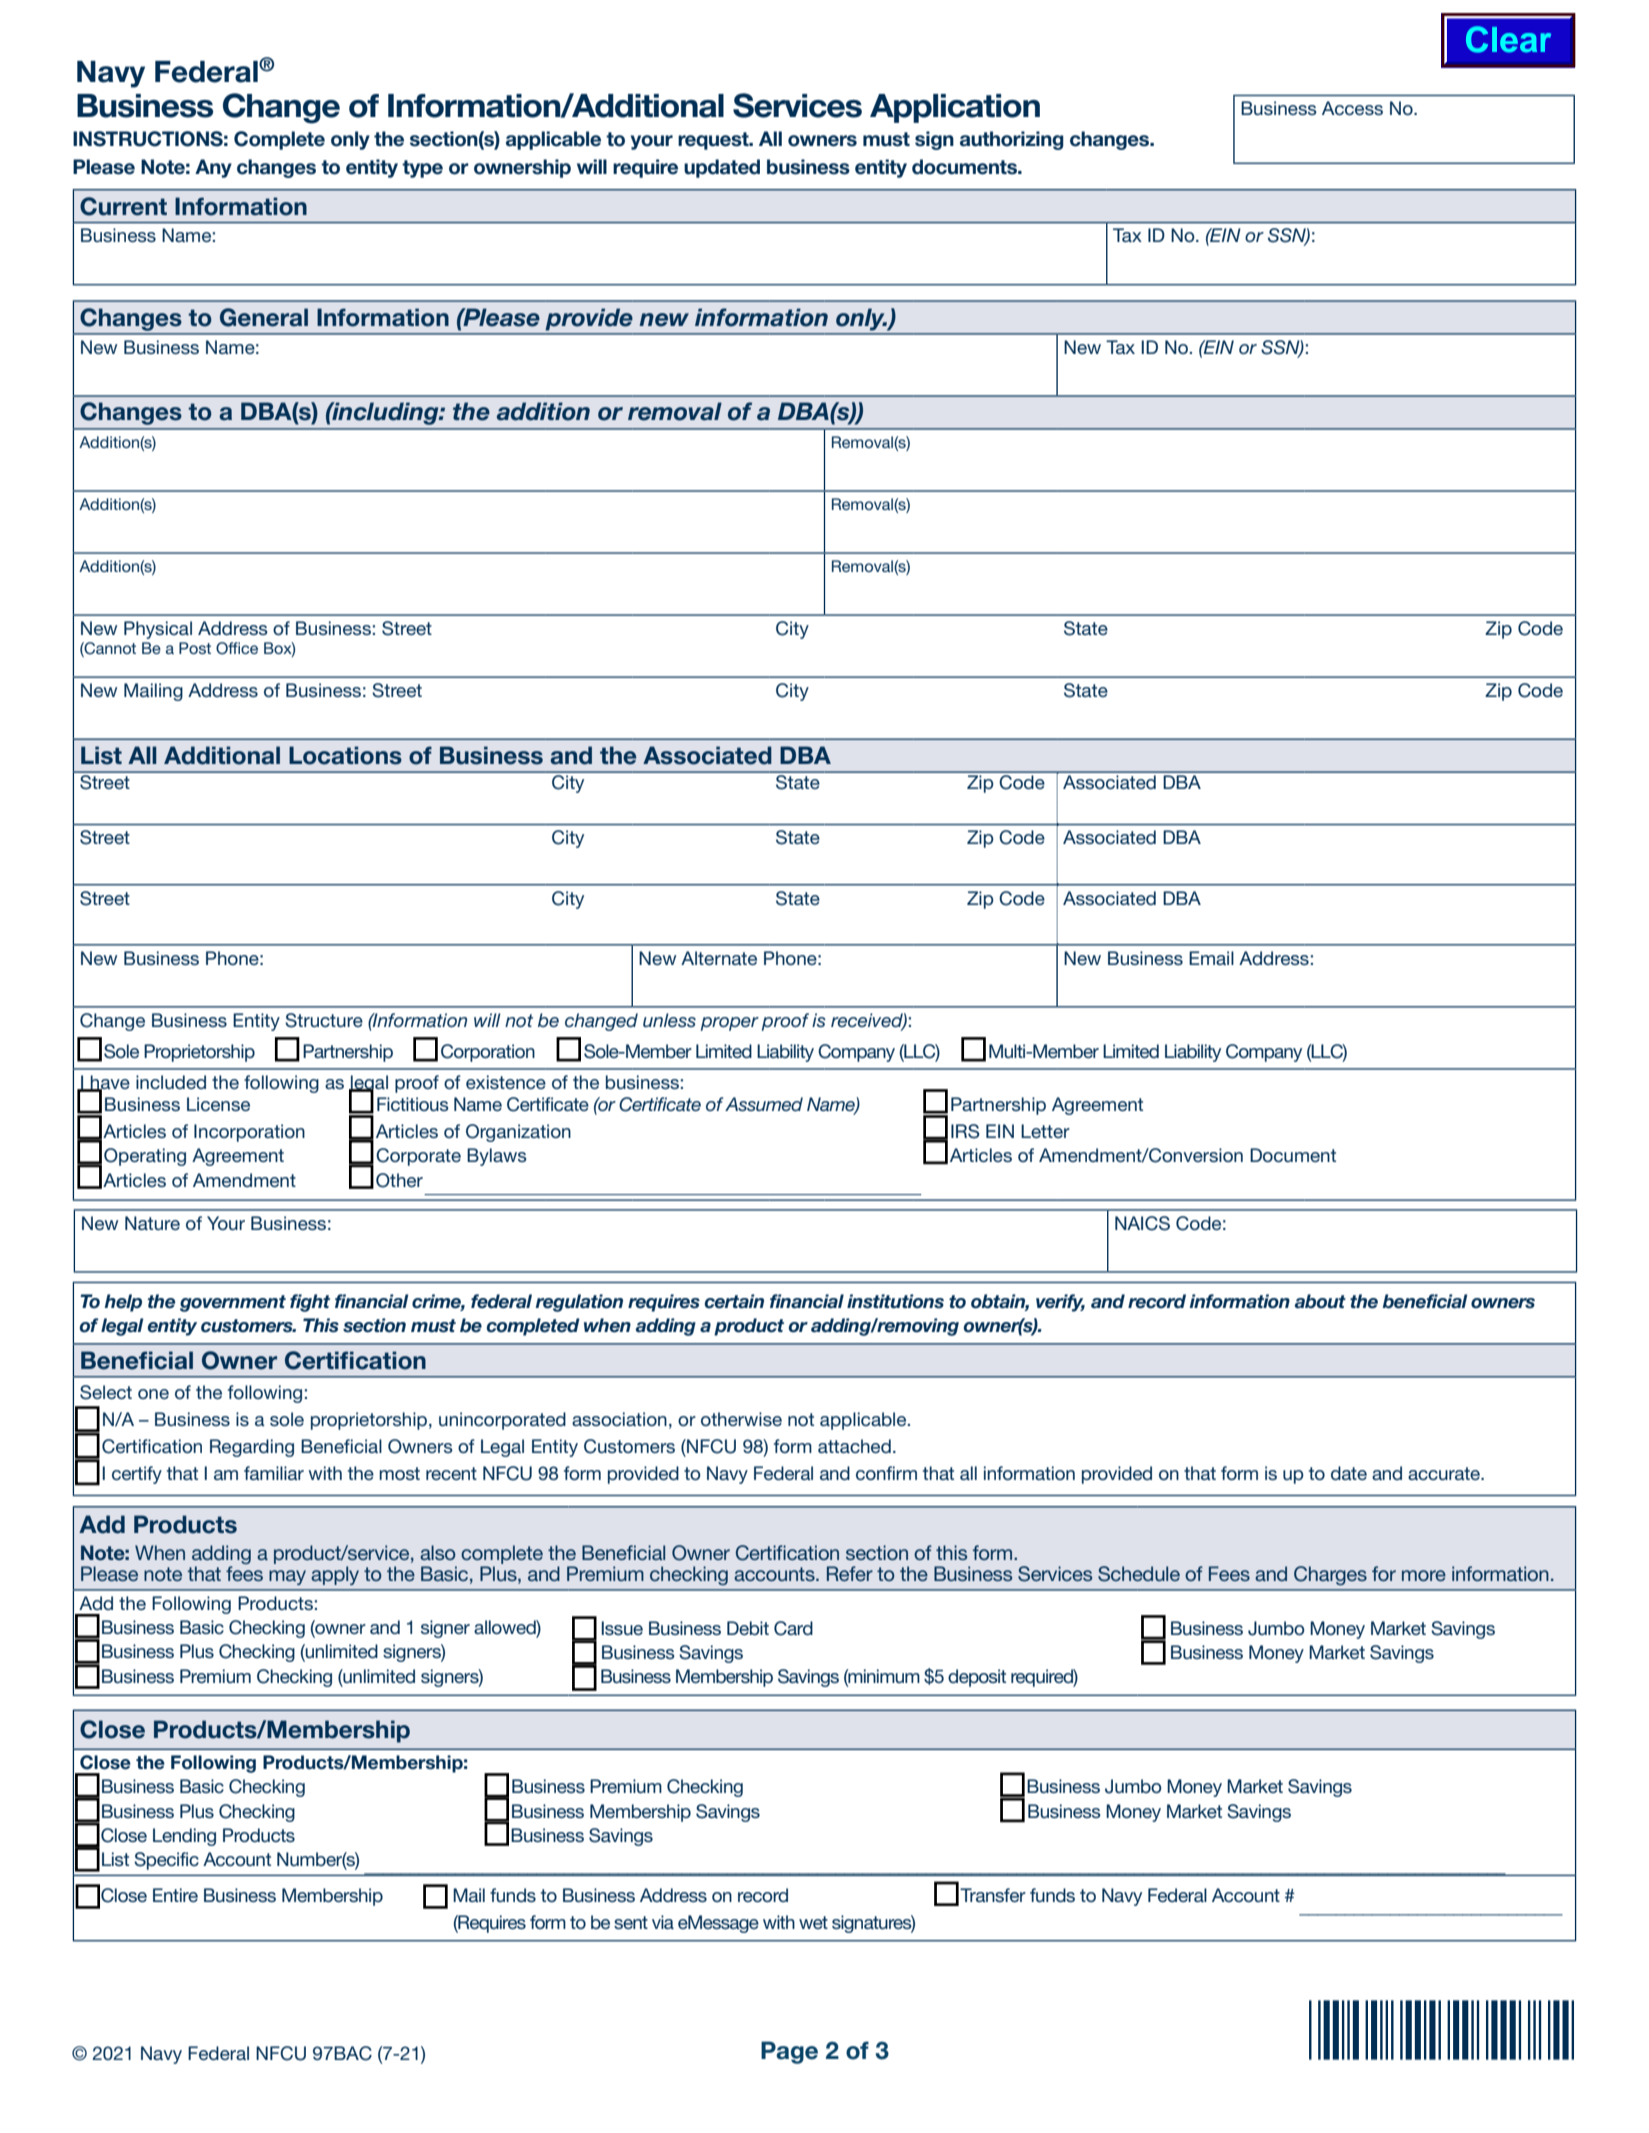  What do you see at coordinates (175, 1895) in the document?
I see `Entire` at bounding box center [175, 1895].
